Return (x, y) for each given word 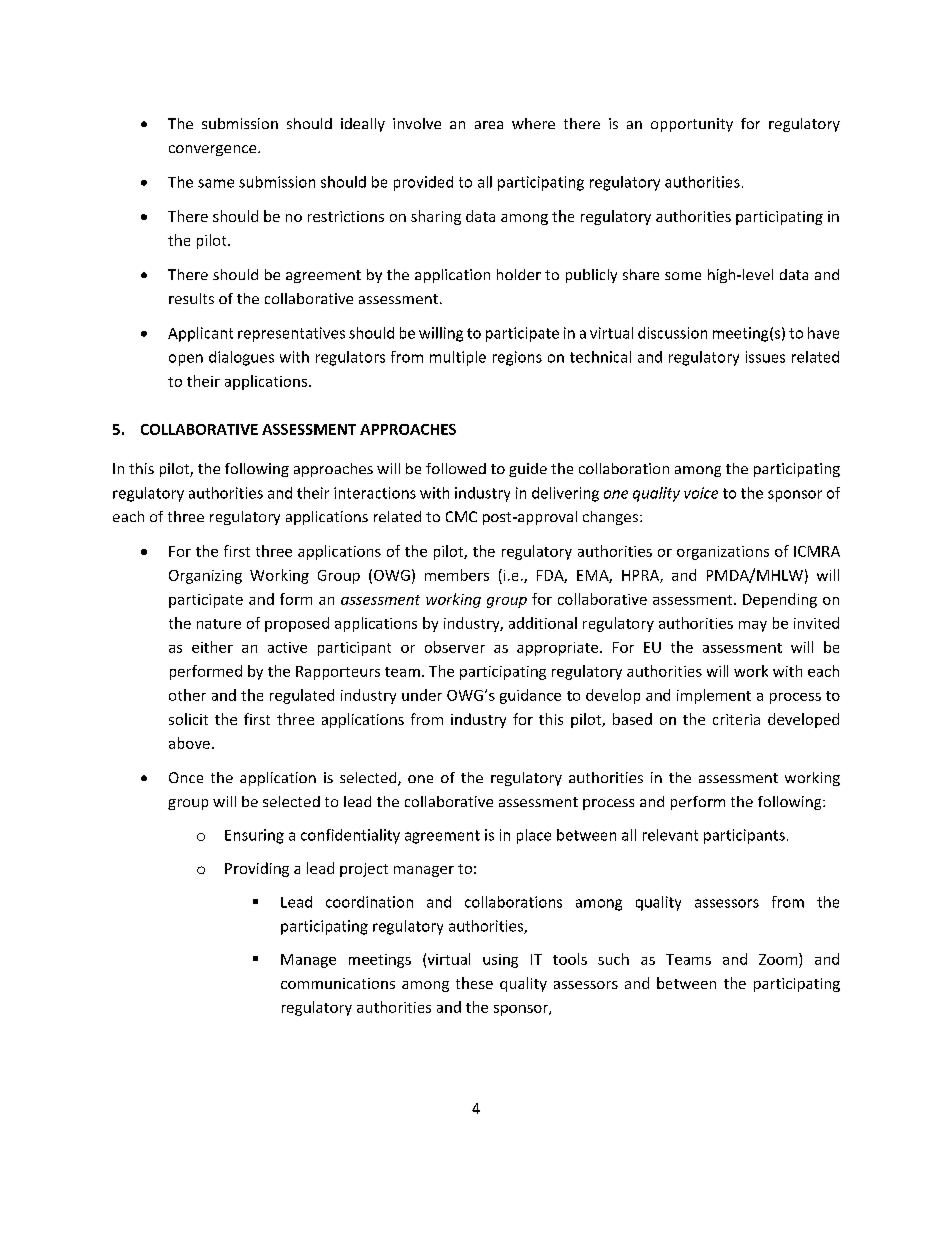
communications (338, 983)
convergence (214, 150)
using (500, 961)
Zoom (779, 959)
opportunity (692, 125)
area (489, 125)
